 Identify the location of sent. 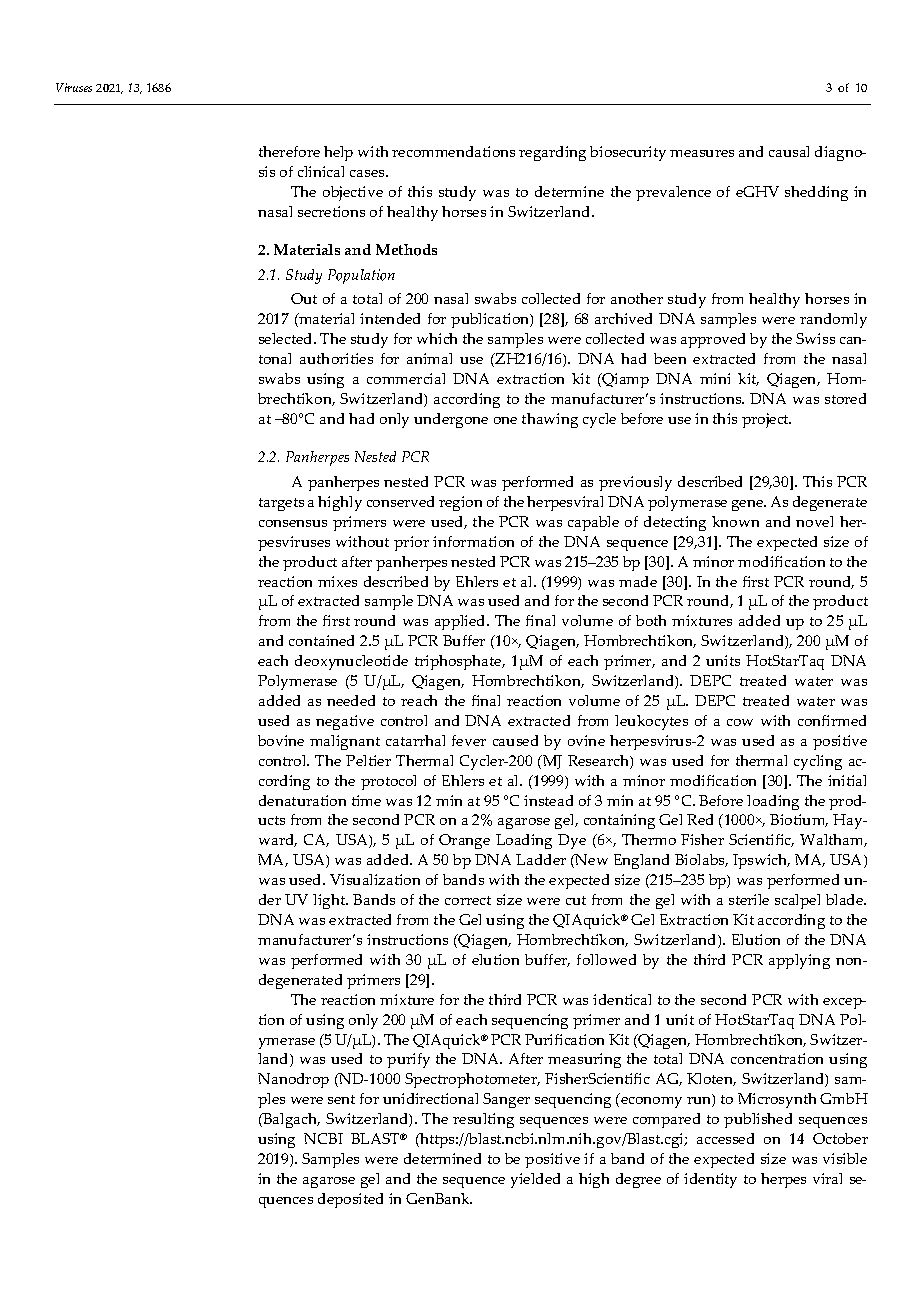
(341, 1099).
